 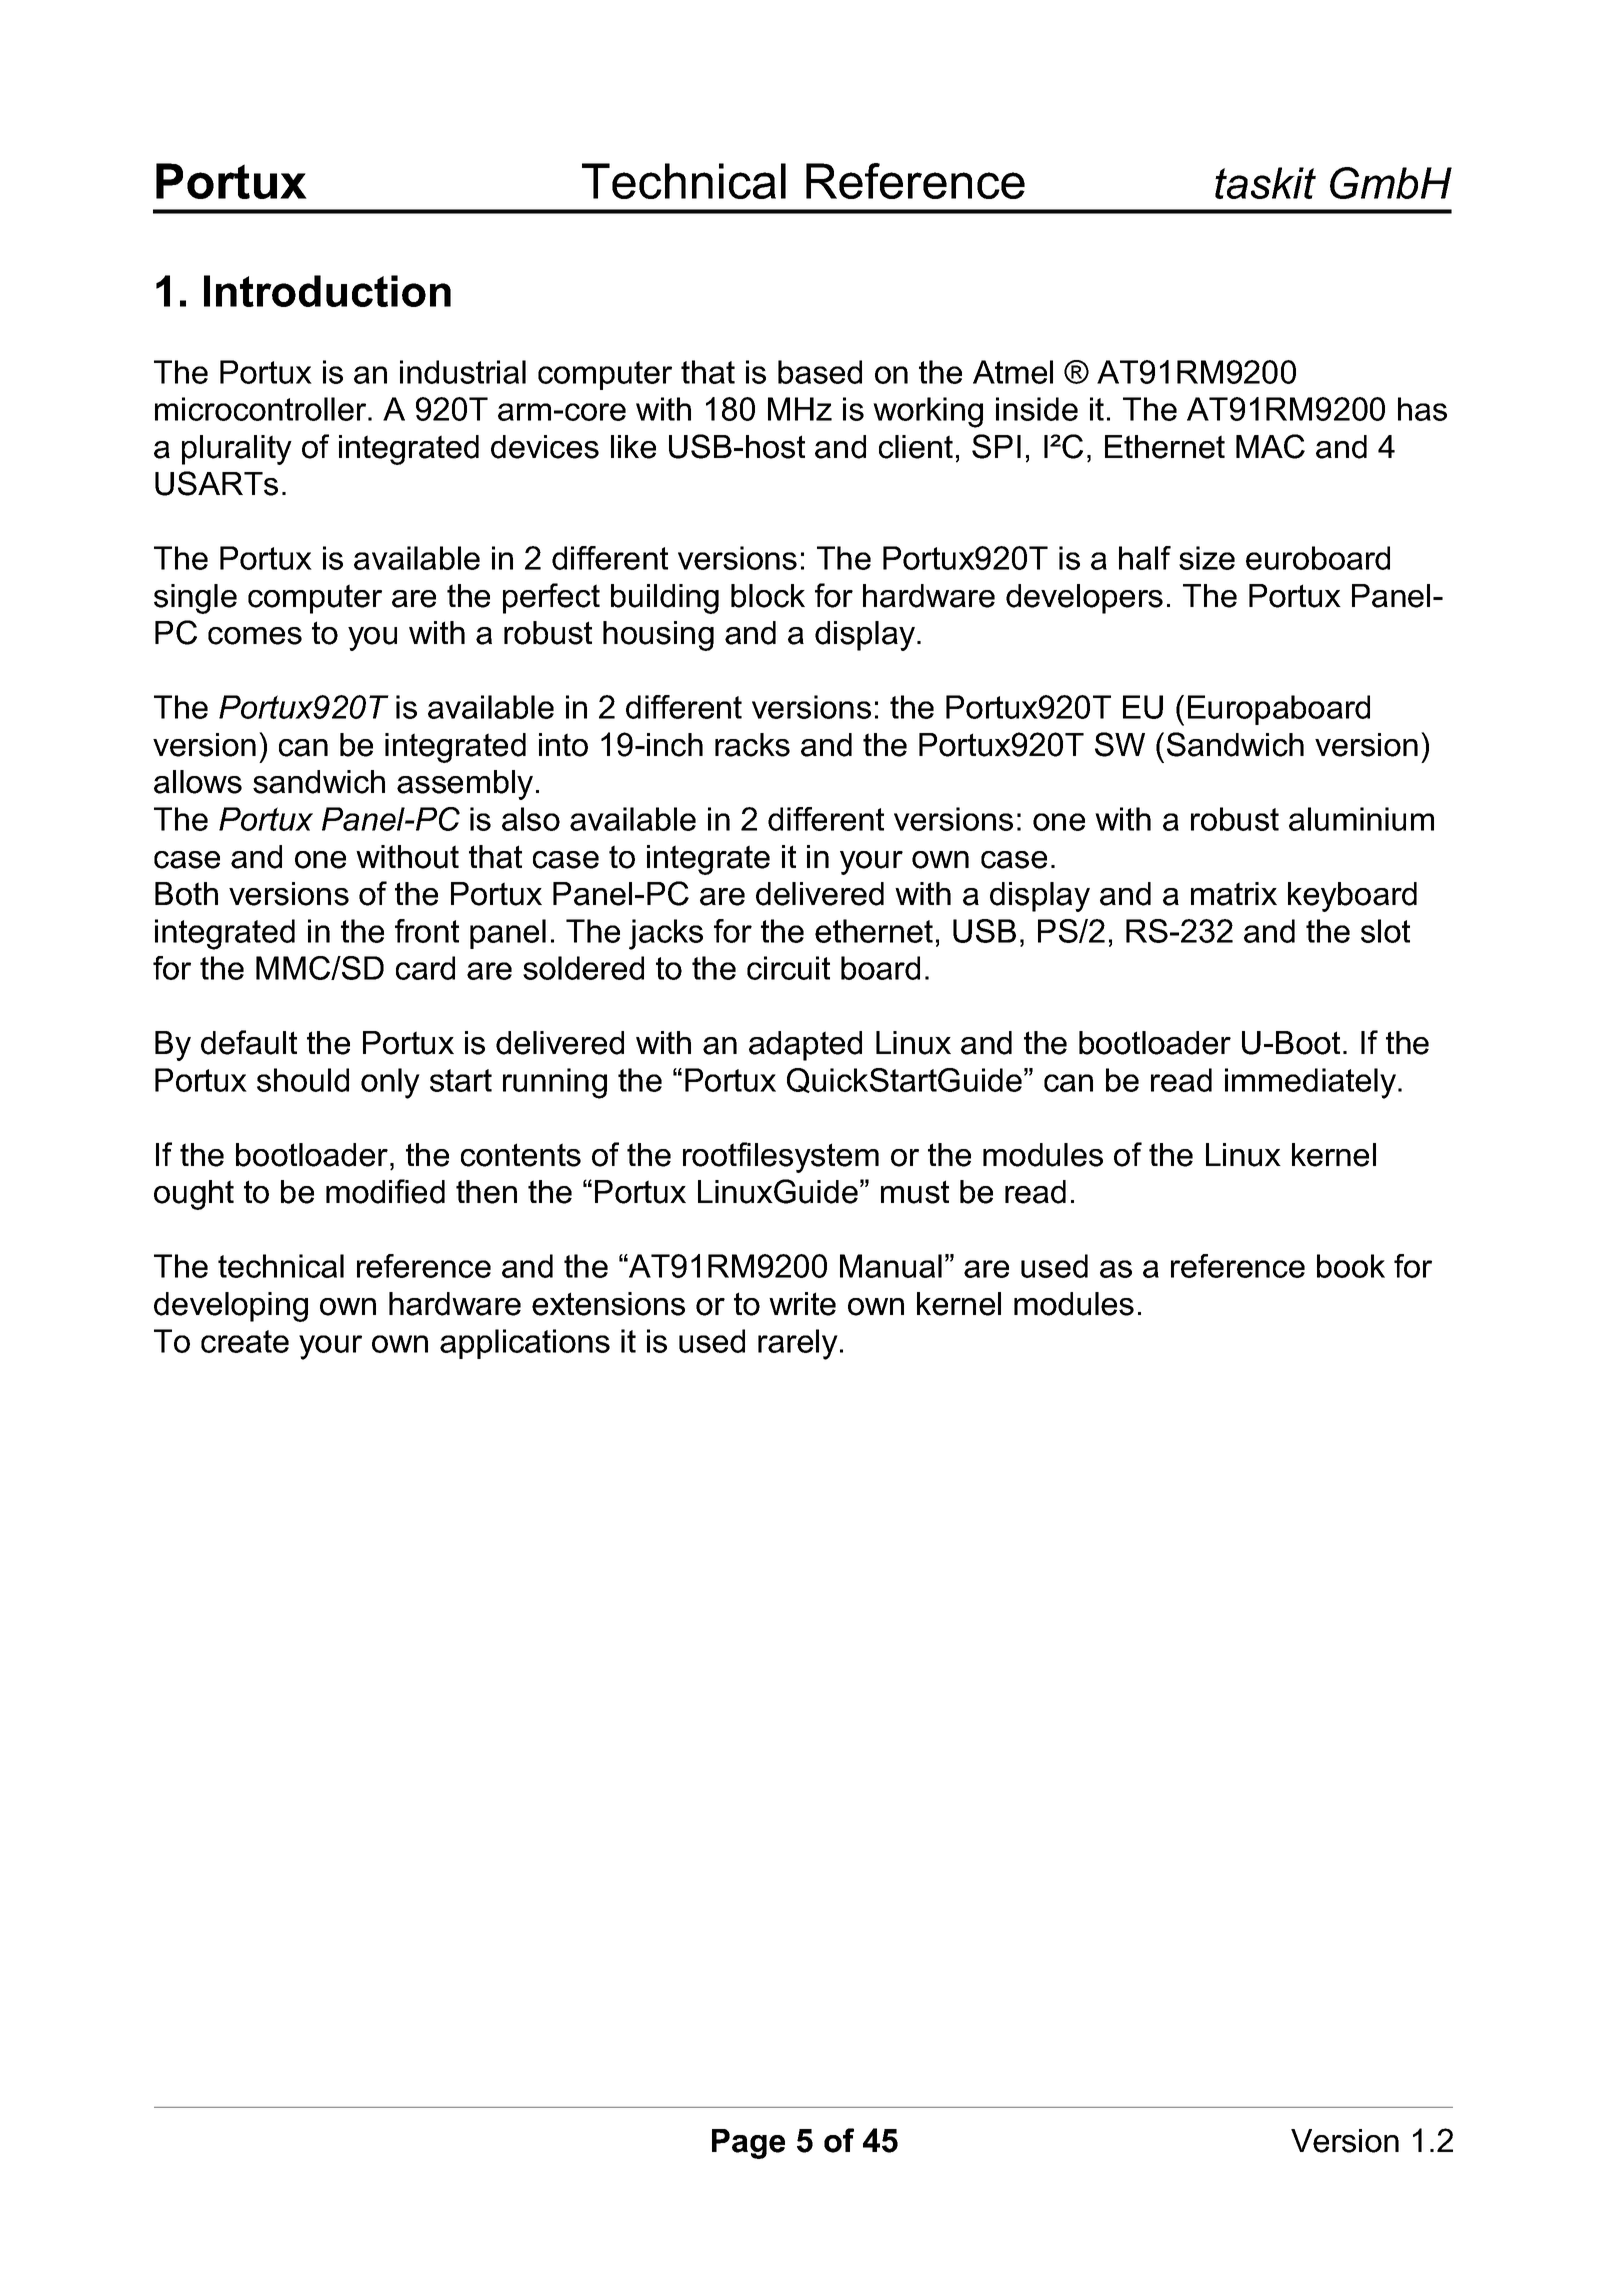 I want to click on create, so click(x=245, y=1341).
